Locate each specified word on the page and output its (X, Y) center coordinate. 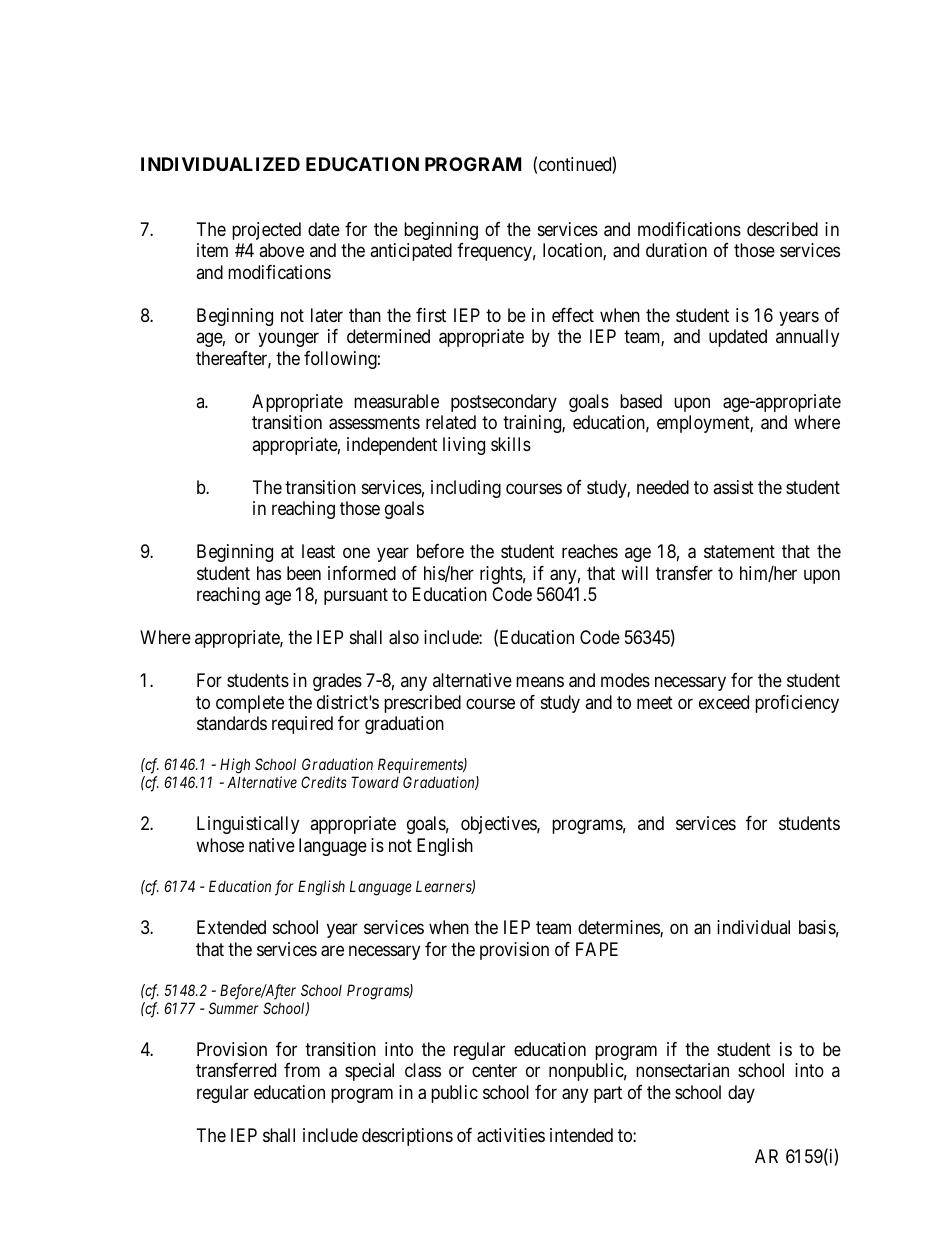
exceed (724, 702)
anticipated (411, 252)
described (782, 229)
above (281, 250)
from (302, 1070)
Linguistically (248, 825)
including (466, 489)
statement (739, 551)
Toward (375, 782)
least (318, 551)
